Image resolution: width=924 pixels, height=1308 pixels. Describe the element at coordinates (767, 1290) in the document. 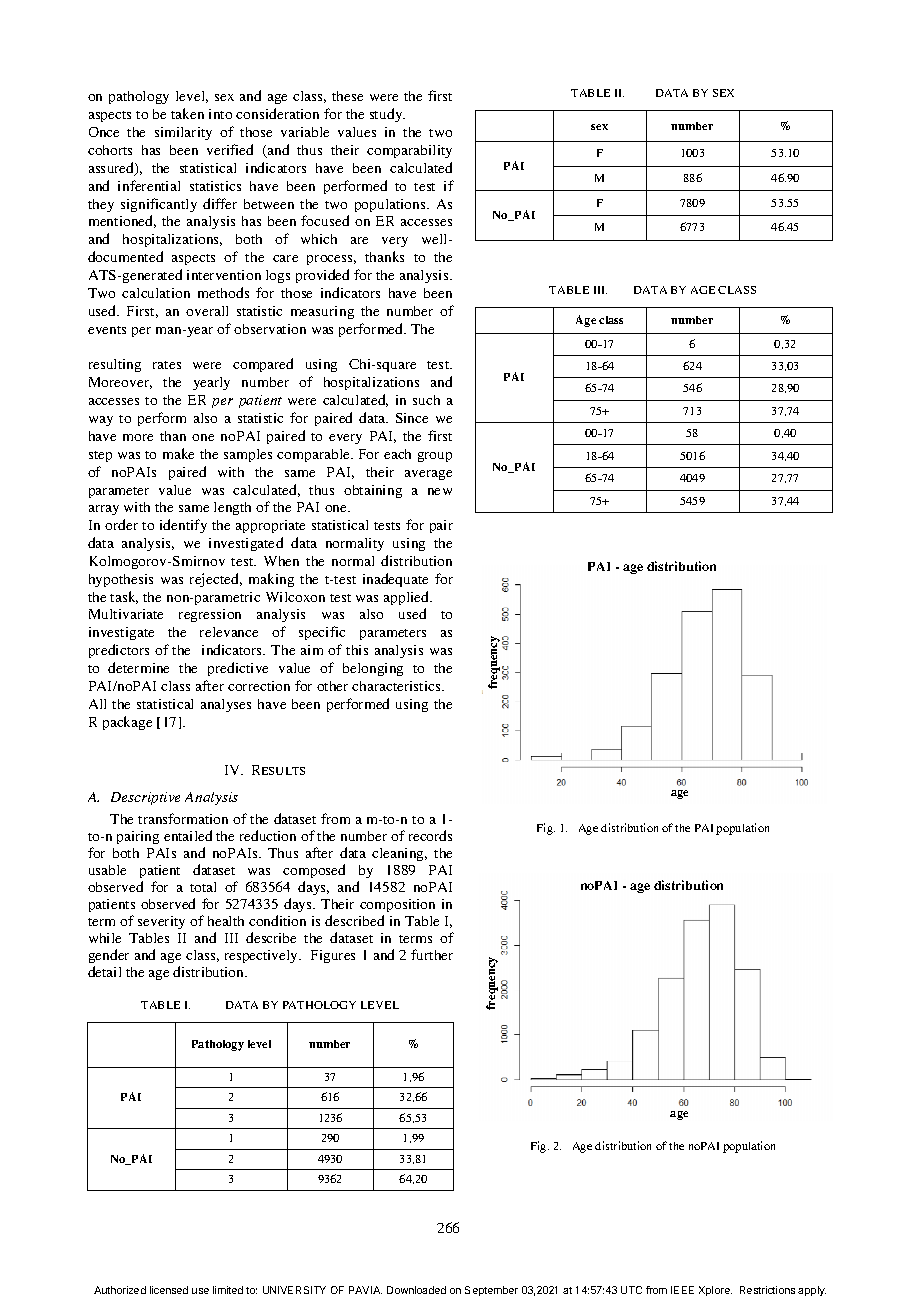

I see `Restrictions` at that location.
